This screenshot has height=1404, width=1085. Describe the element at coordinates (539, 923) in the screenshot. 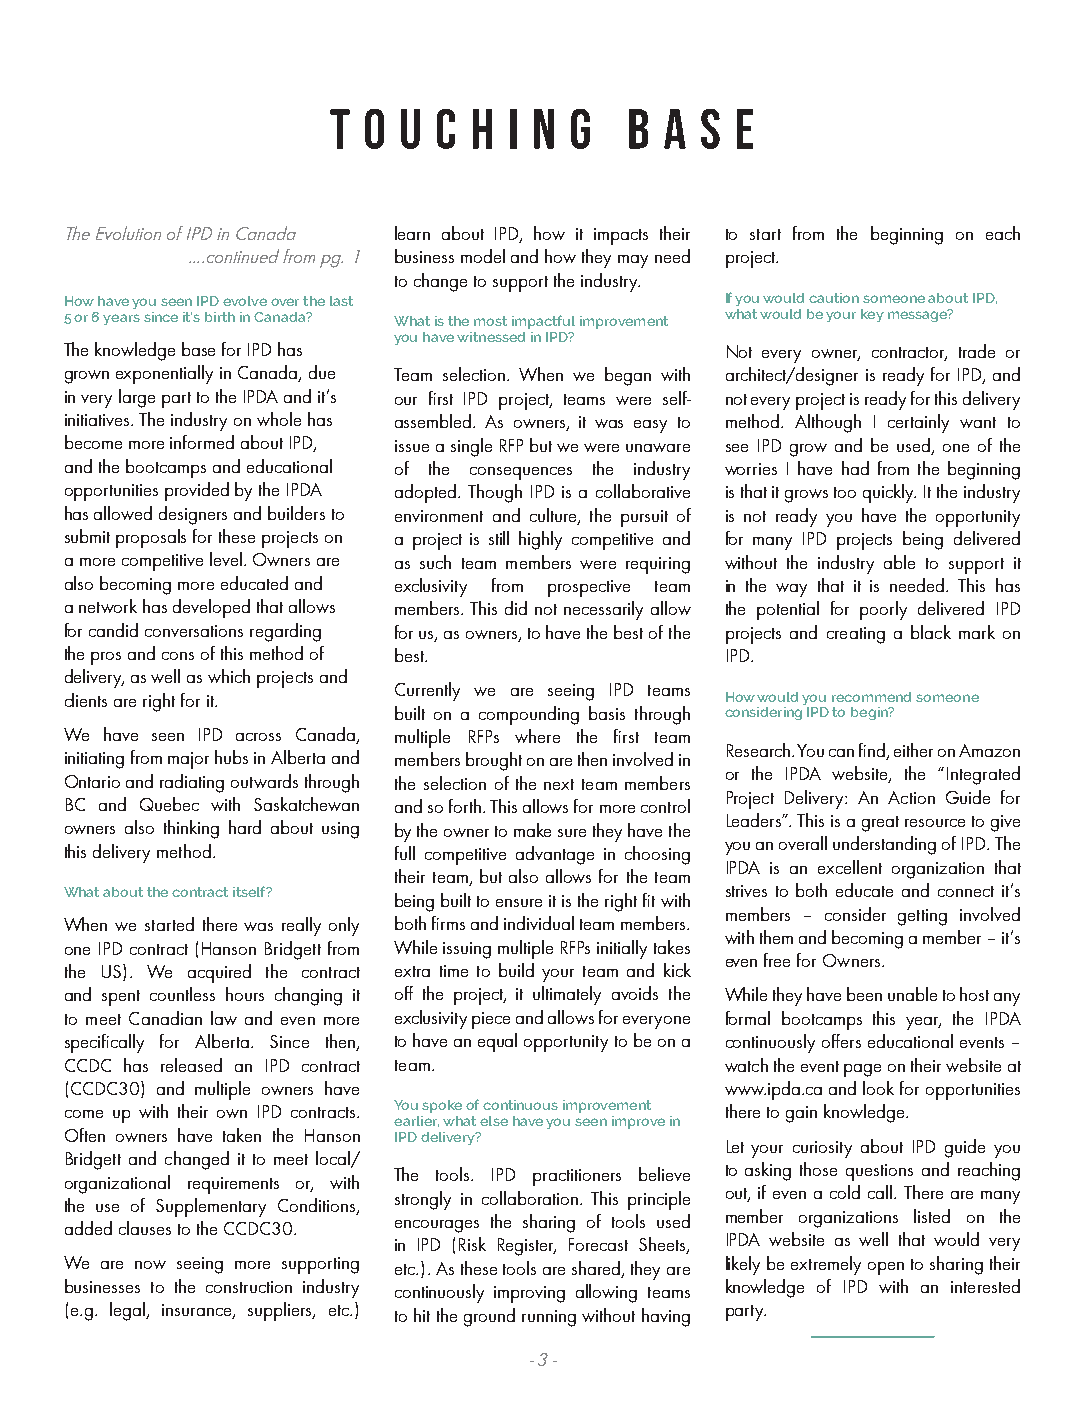

I see `individual` at that location.
